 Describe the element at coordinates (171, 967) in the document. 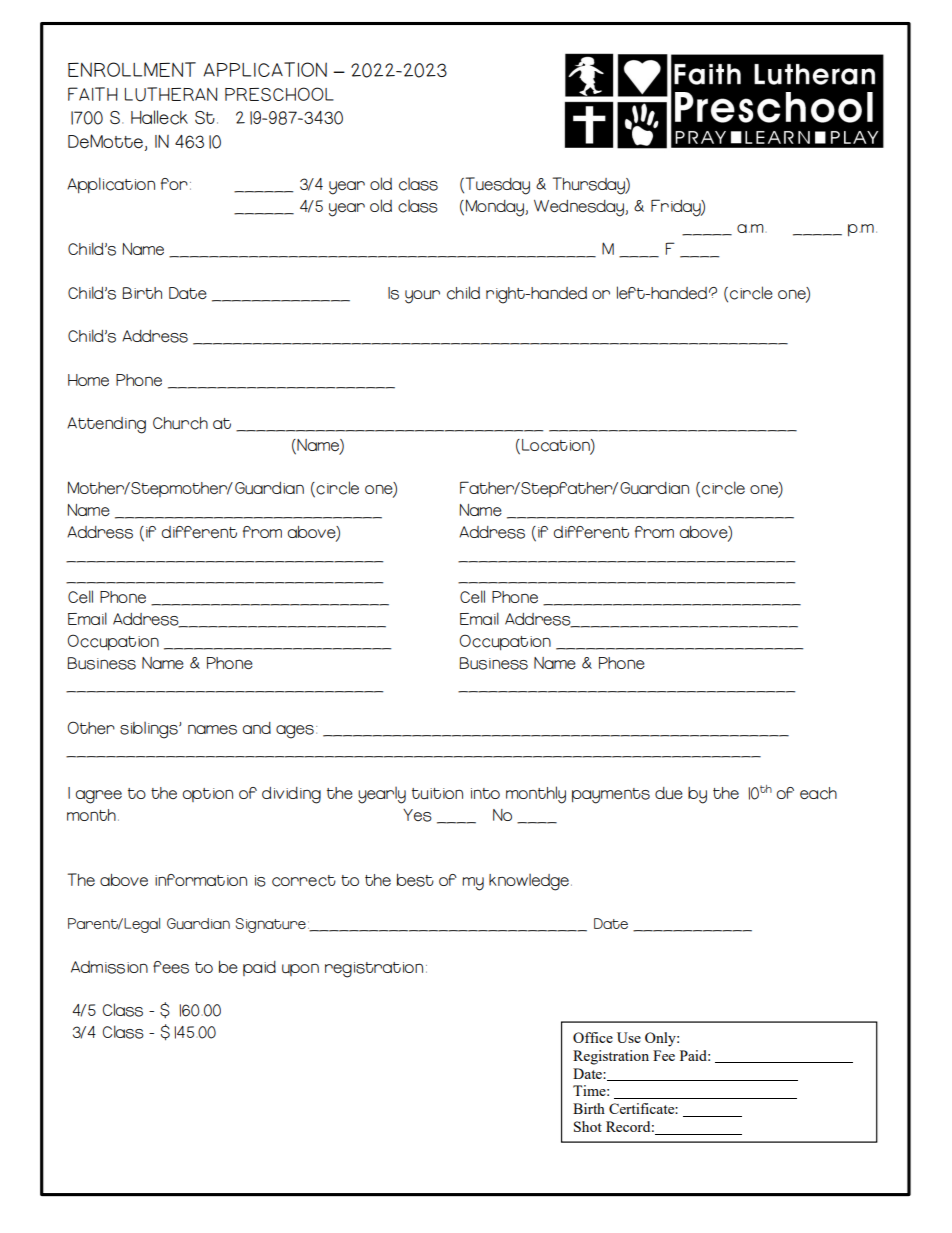

I see `fees` at that location.
